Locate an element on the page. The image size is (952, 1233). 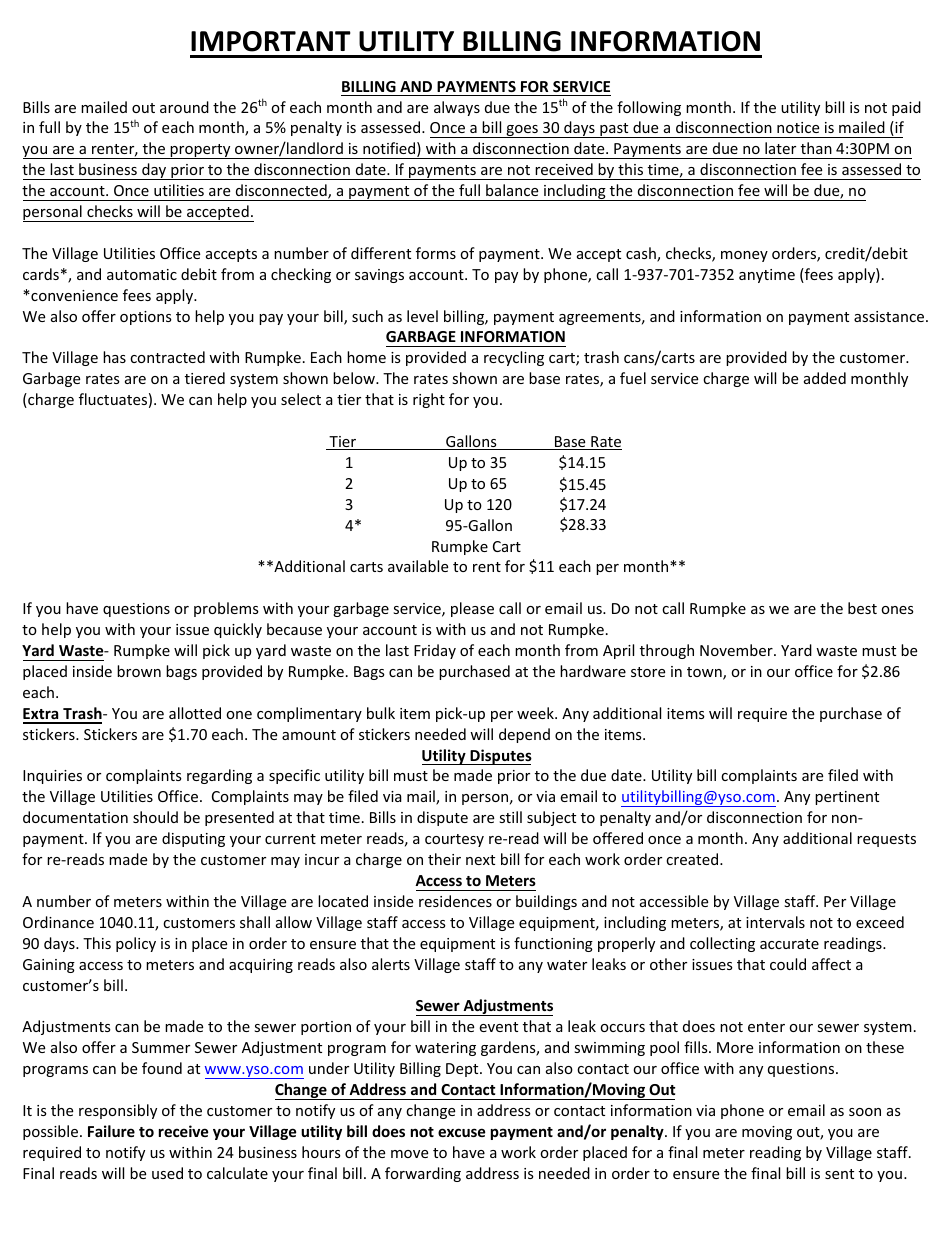
excuse is located at coordinates (462, 1132).
